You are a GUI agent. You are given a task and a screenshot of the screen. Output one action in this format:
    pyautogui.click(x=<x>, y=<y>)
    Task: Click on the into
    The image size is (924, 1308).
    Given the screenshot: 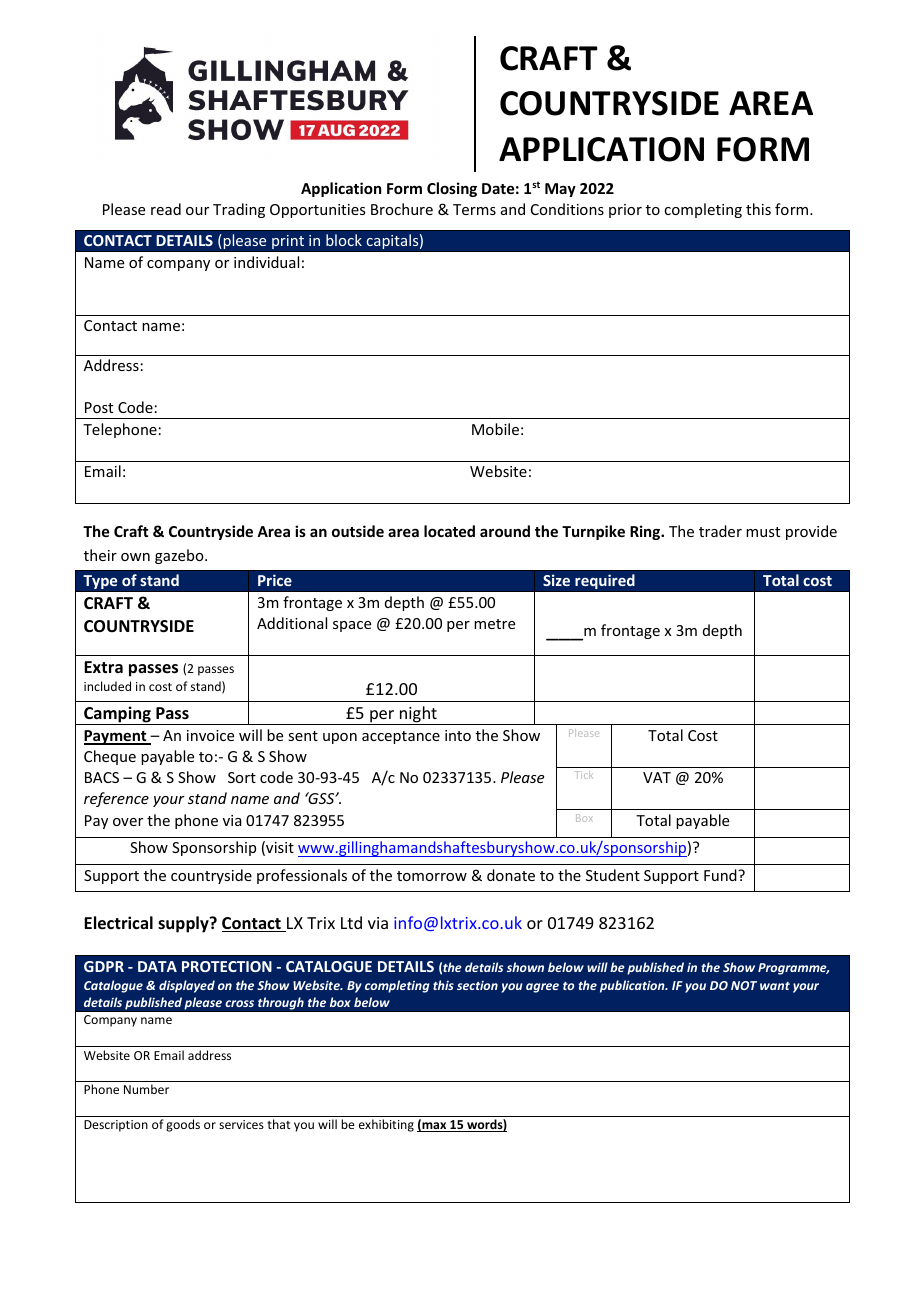 What is the action you would take?
    pyautogui.click(x=458, y=735)
